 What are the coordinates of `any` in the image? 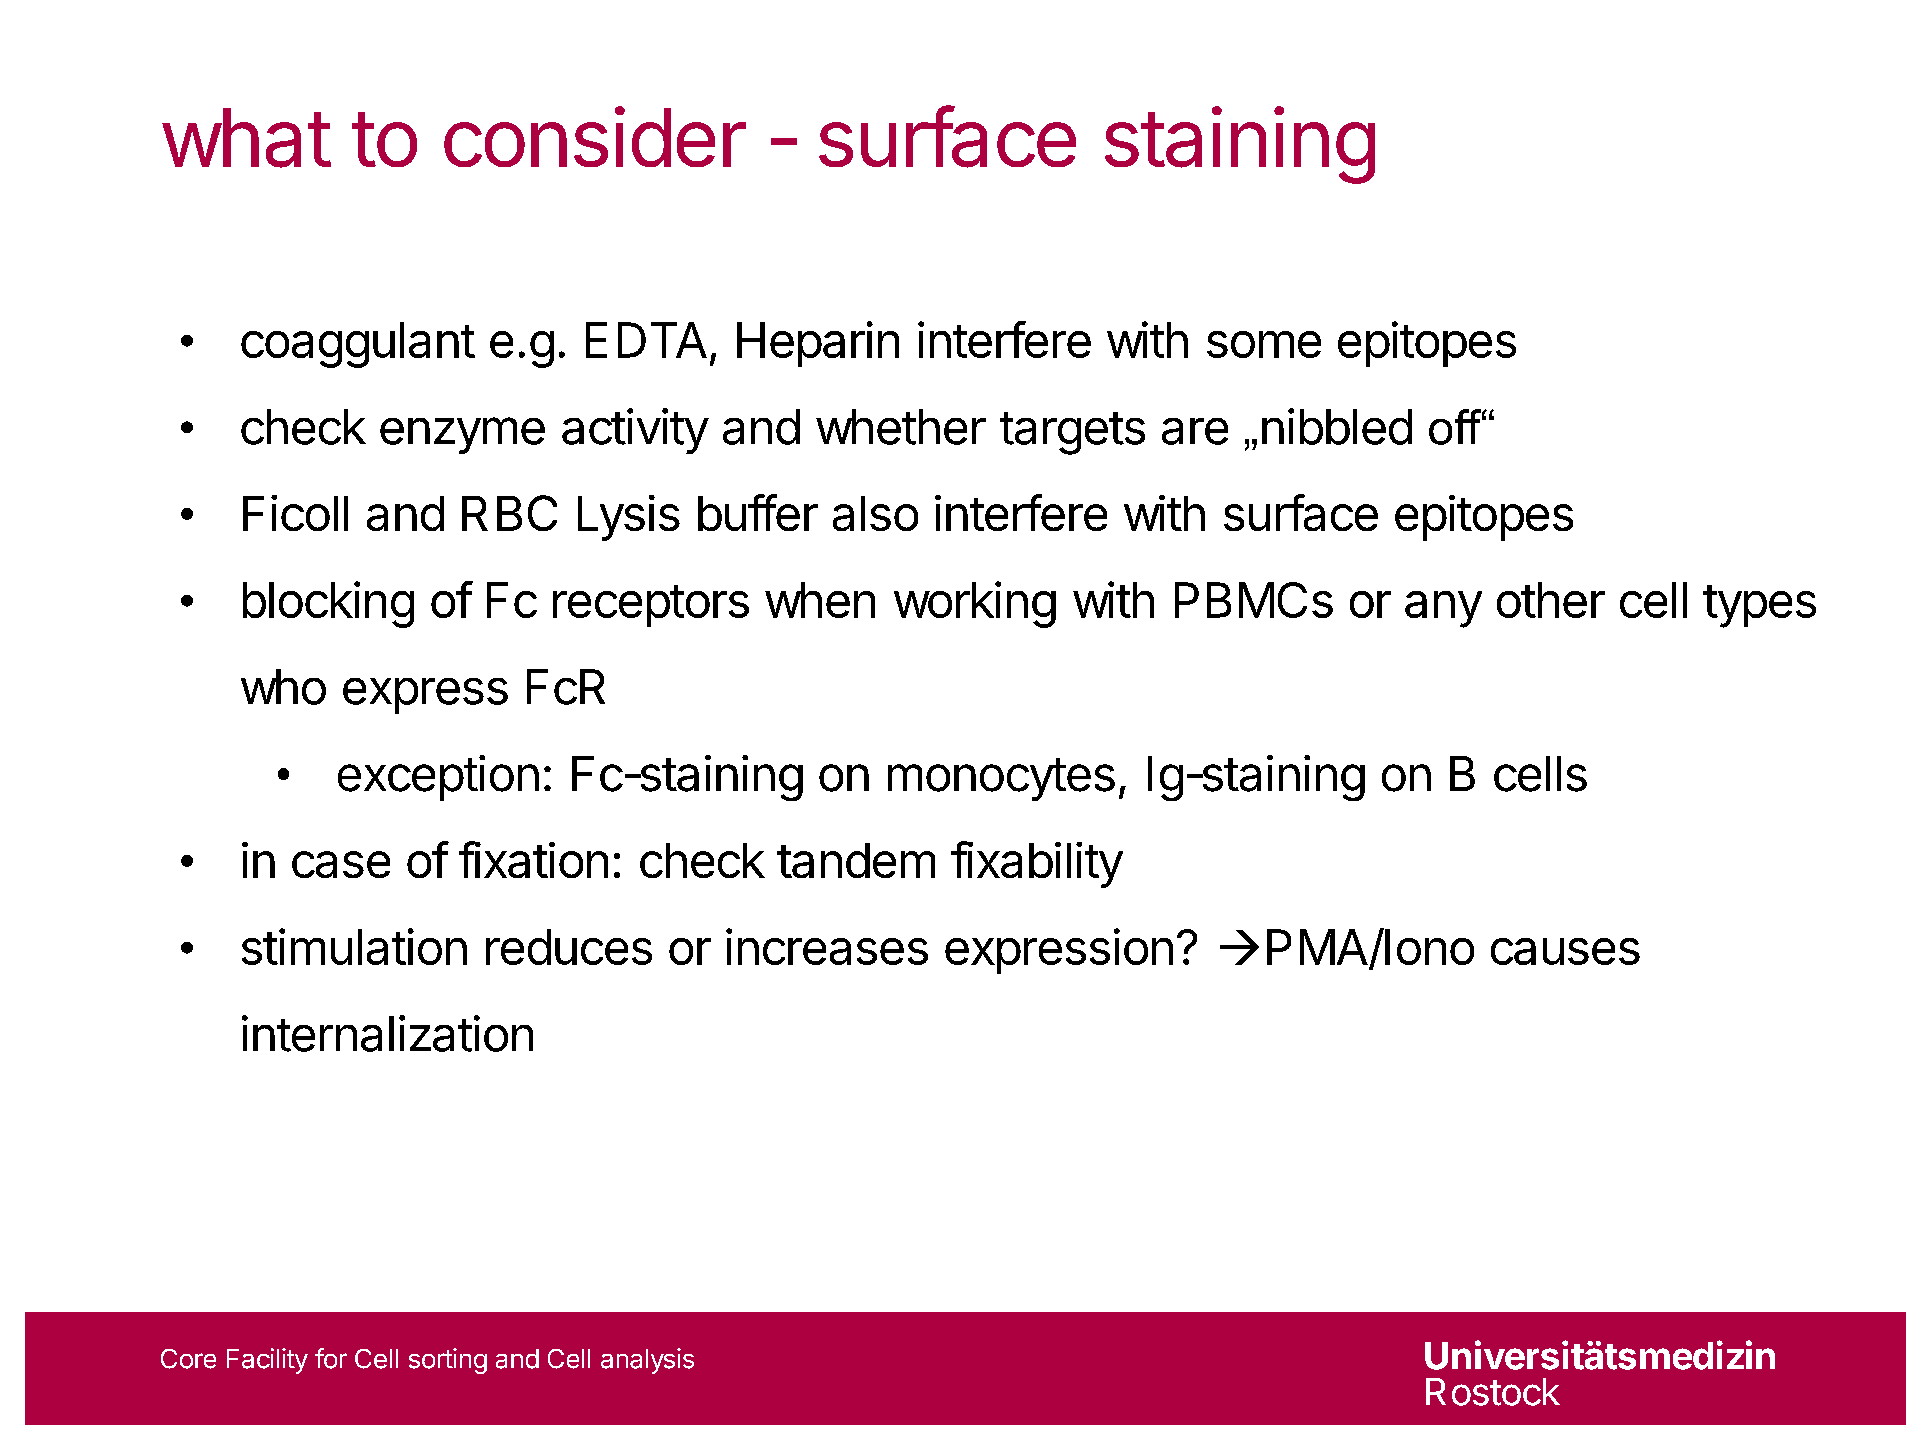 It's located at (1443, 609).
